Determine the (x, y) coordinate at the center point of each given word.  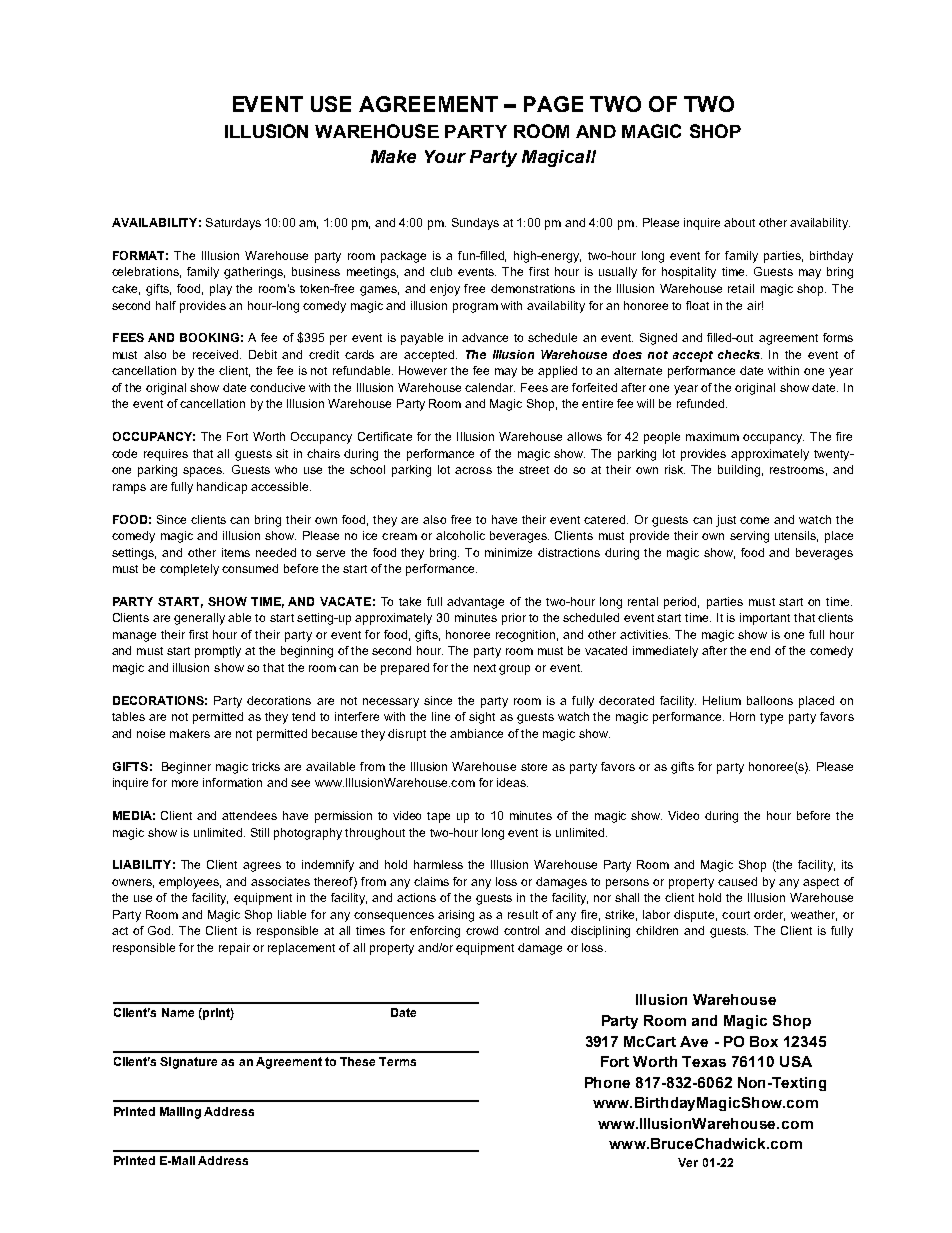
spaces (203, 472)
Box (764, 1041)
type (771, 718)
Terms (397, 1061)
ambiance (476, 733)
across (473, 470)
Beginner (186, 768)
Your (445, 156)
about (739, 222)
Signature (188, 1063)
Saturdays (233, 224)
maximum (712, 436)
